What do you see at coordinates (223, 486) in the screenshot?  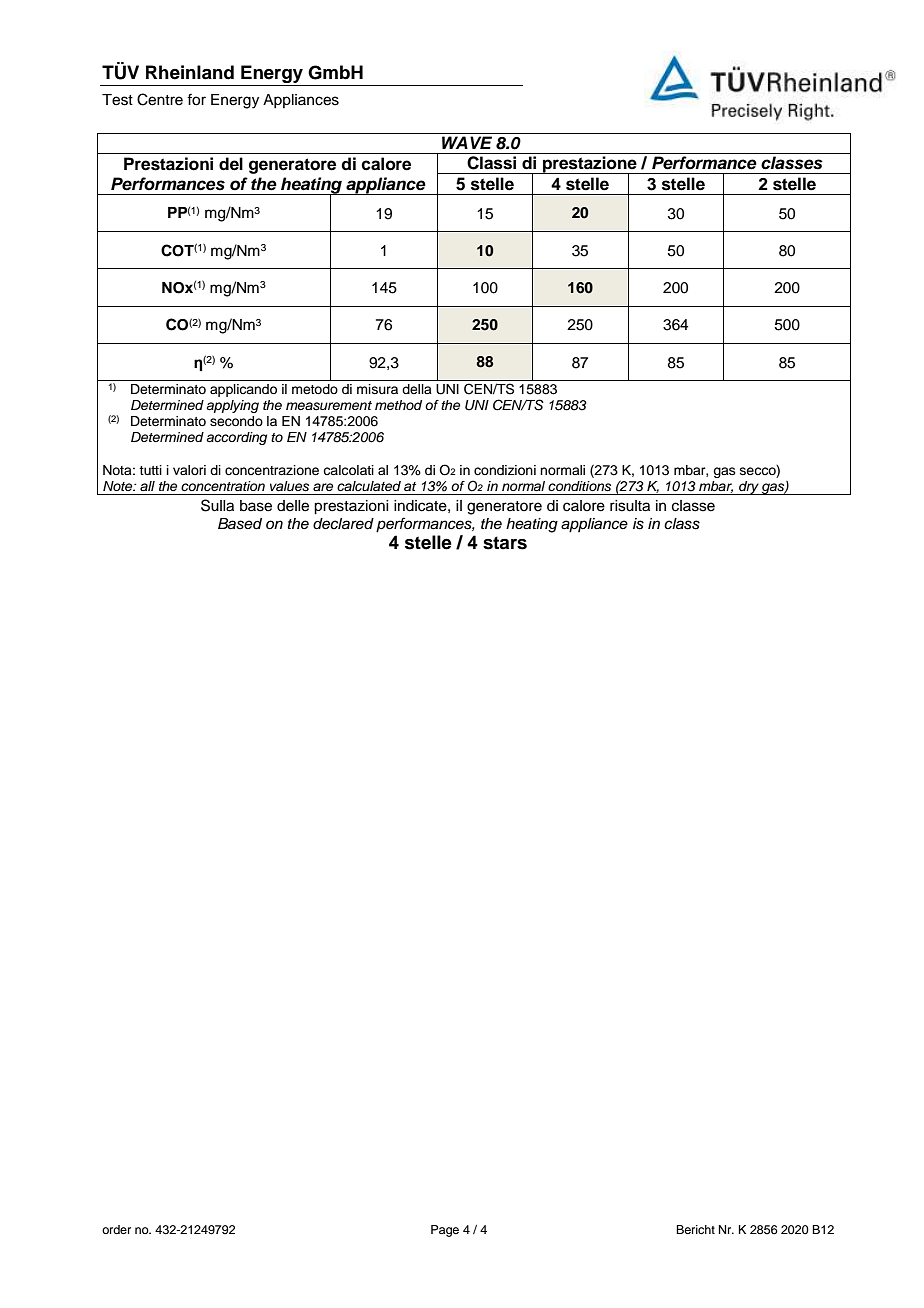 I see `concentration` at bounding box center [223, 486].
